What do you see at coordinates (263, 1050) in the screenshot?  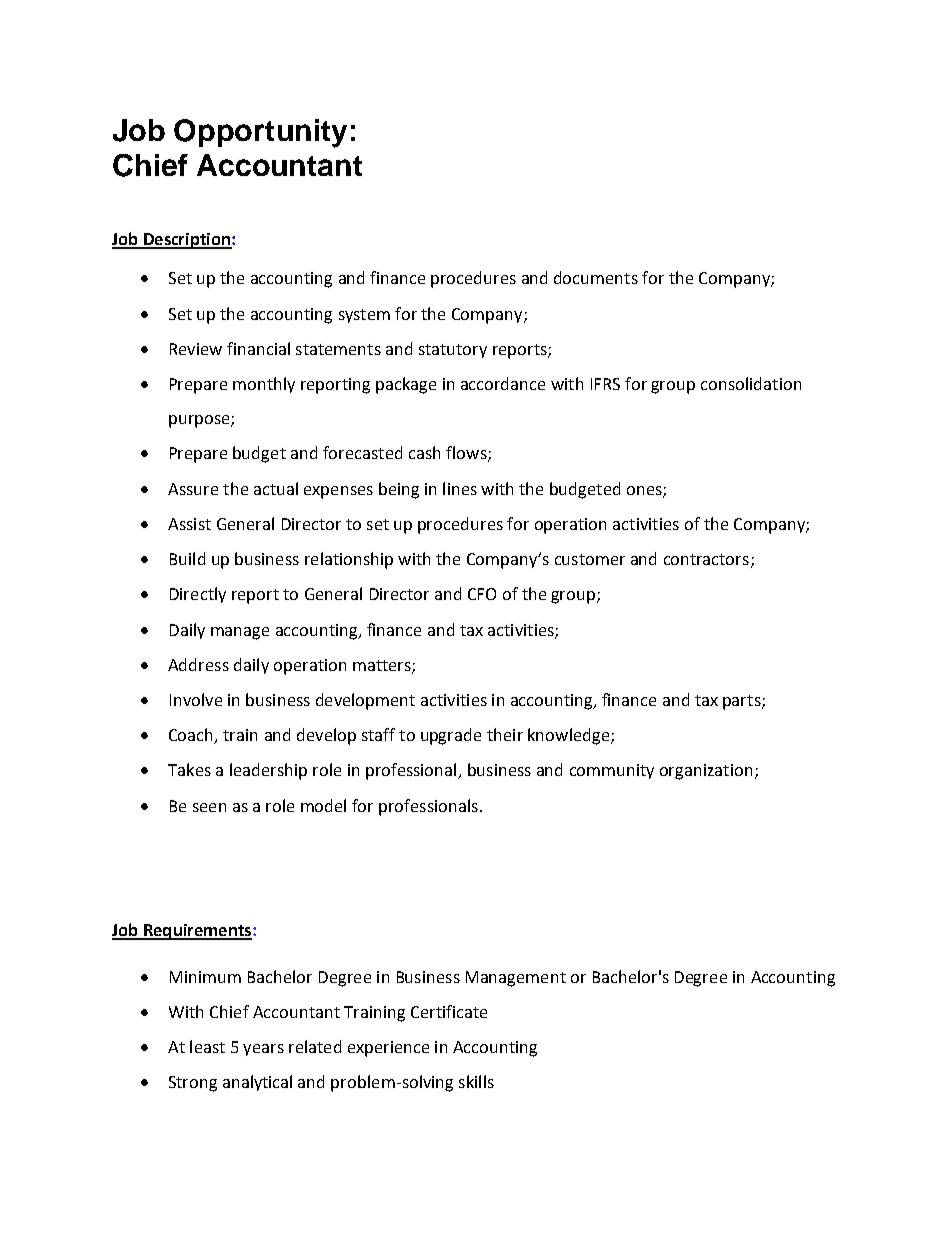 I see `years` at bounding box center [263, 1050].
